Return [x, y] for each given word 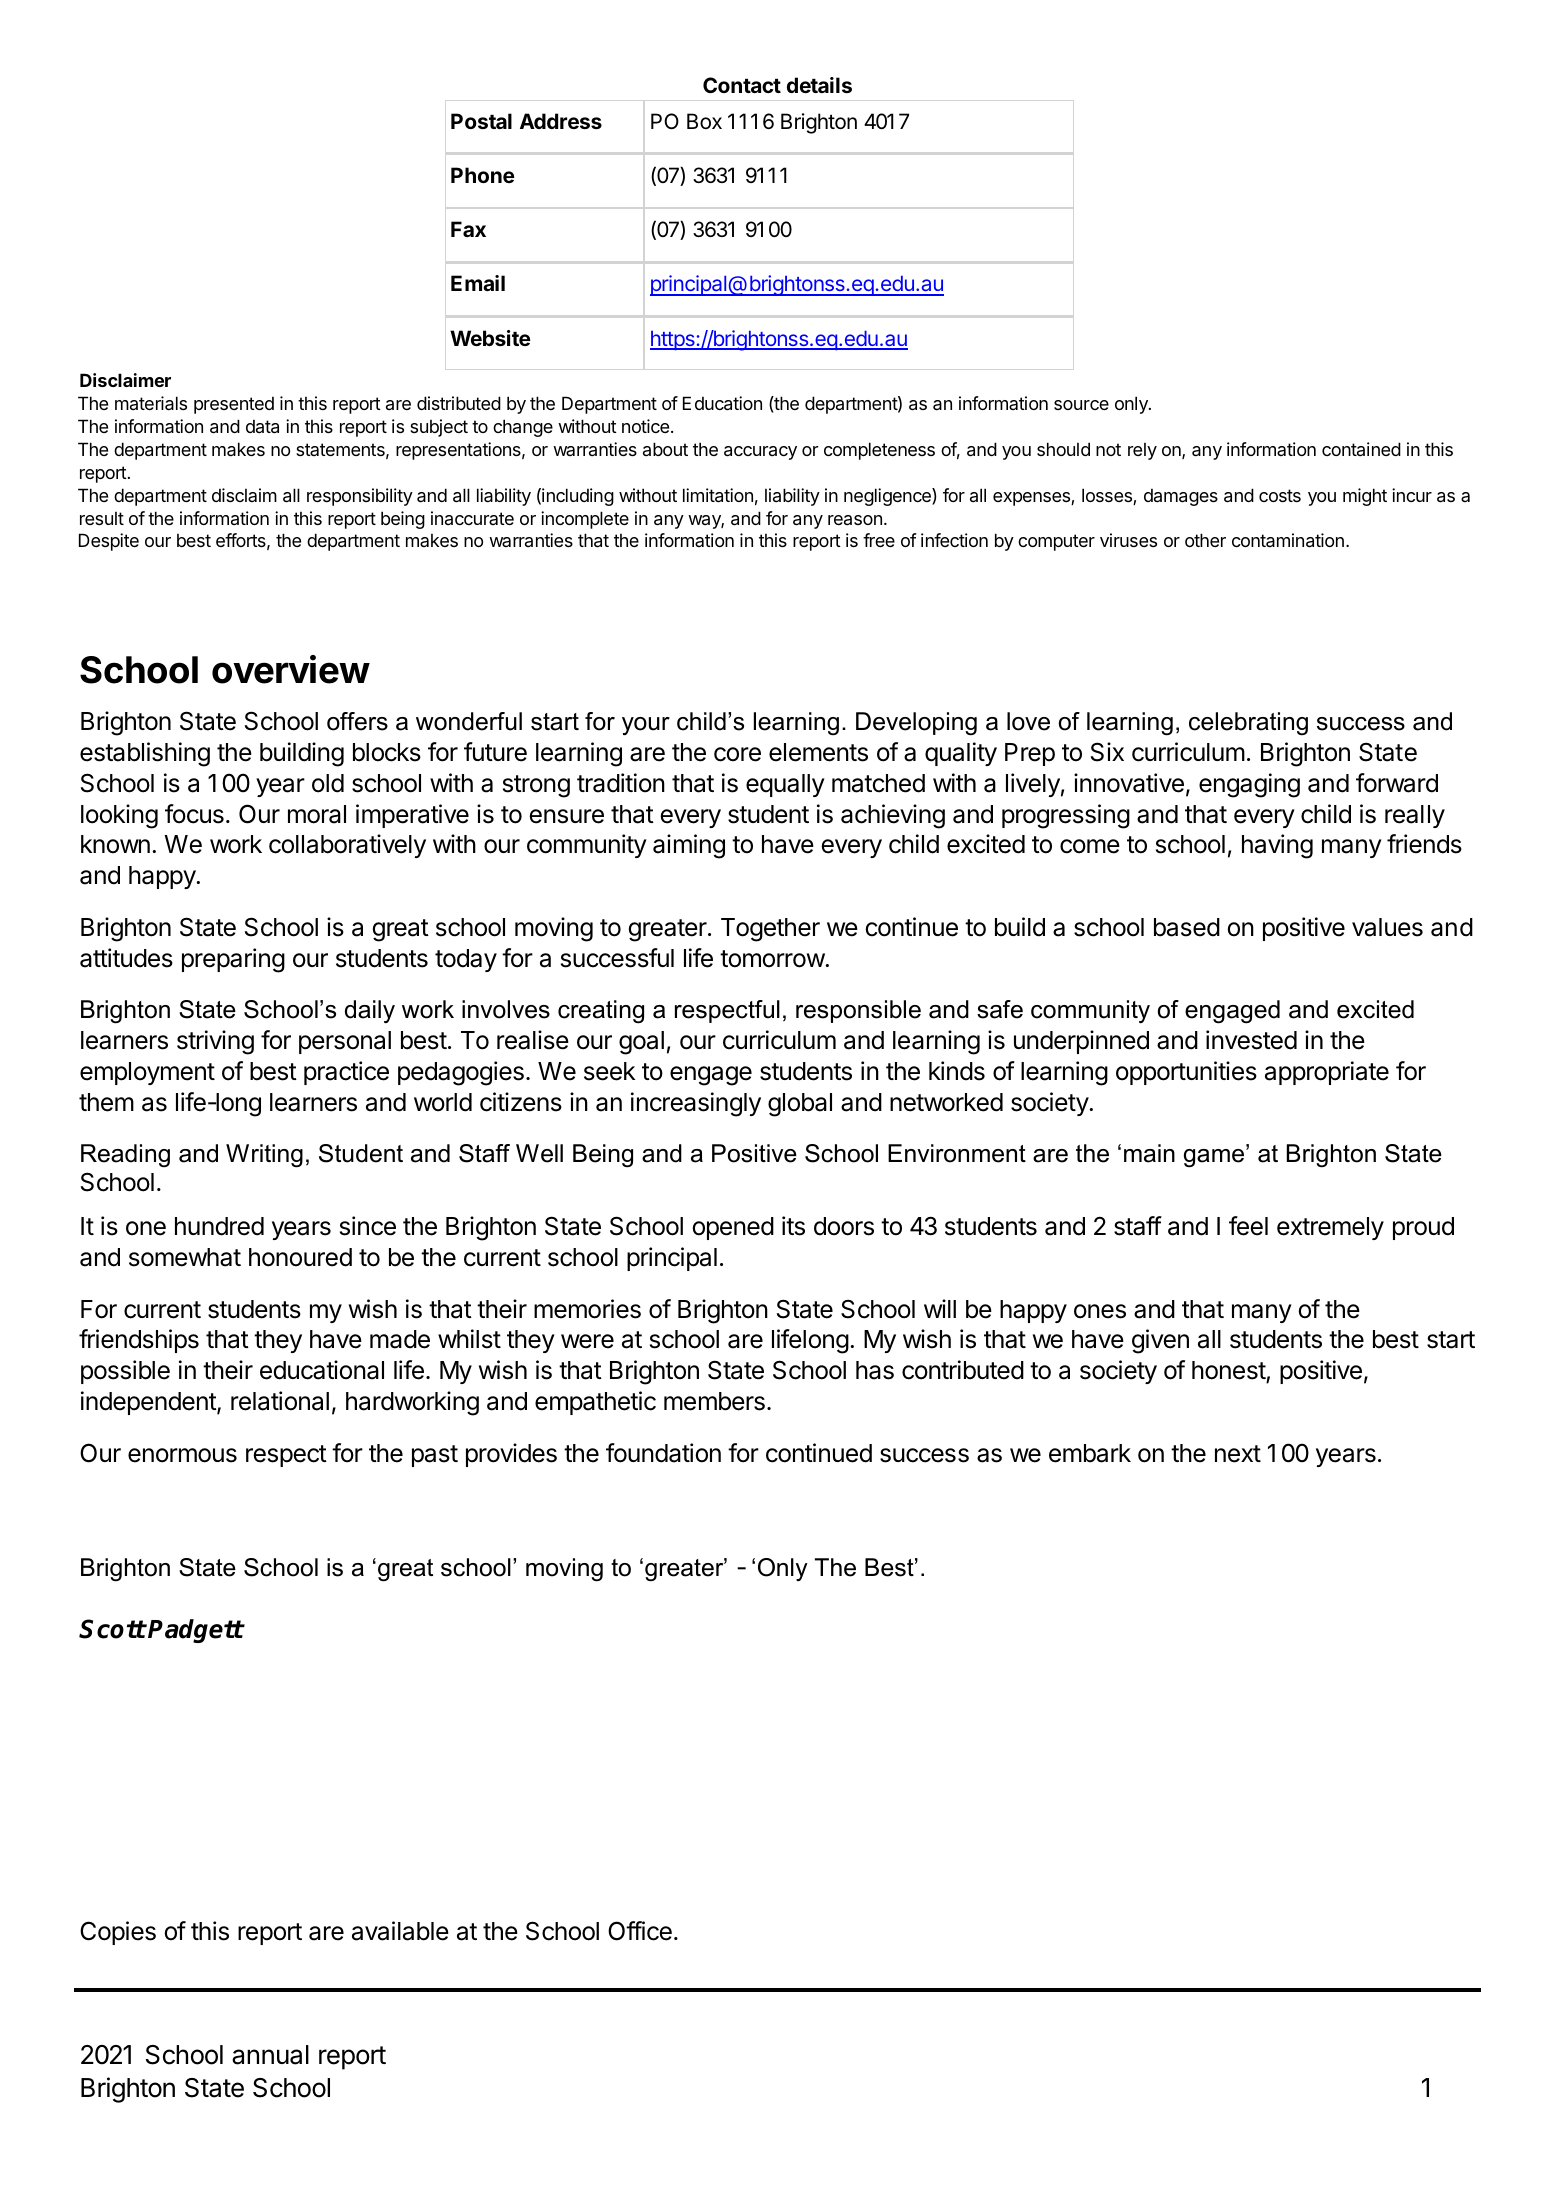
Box [704, 121]
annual [270, 2055]
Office [640, 1931]
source [1081, 405]
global [800, 1105]
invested [1251, 1040]
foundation [663, 1453]
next [1238, 1454]
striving [215, 1042]
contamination [1288, 540]
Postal [481, 121]
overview [291, 669]
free [879, 540]
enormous [182, 1455]
